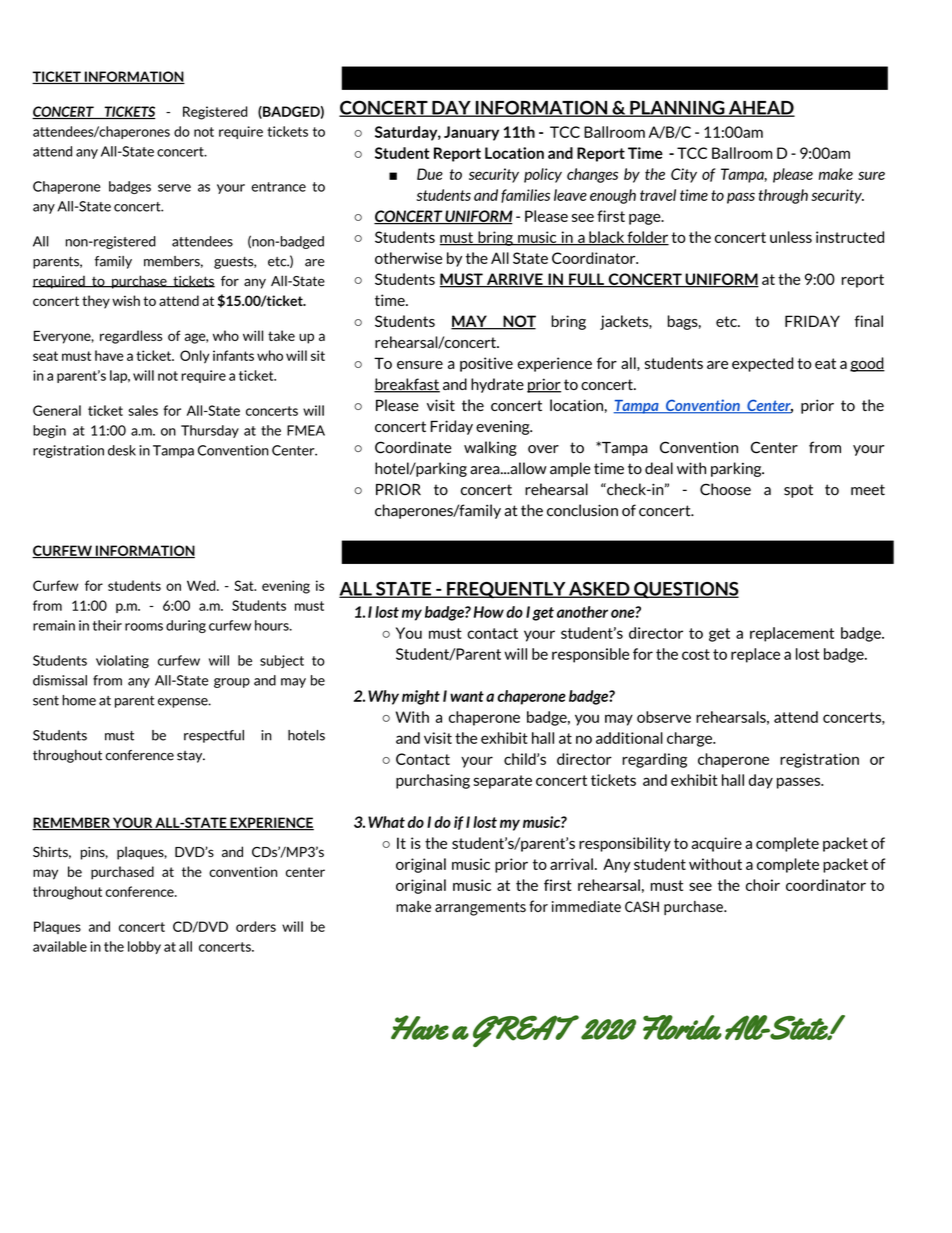 This screenshot has width=952, height=1233. What do you see at coordinates (144, 947) in the screenshot?
I see `lobby` at bounding box center [144, 947].
